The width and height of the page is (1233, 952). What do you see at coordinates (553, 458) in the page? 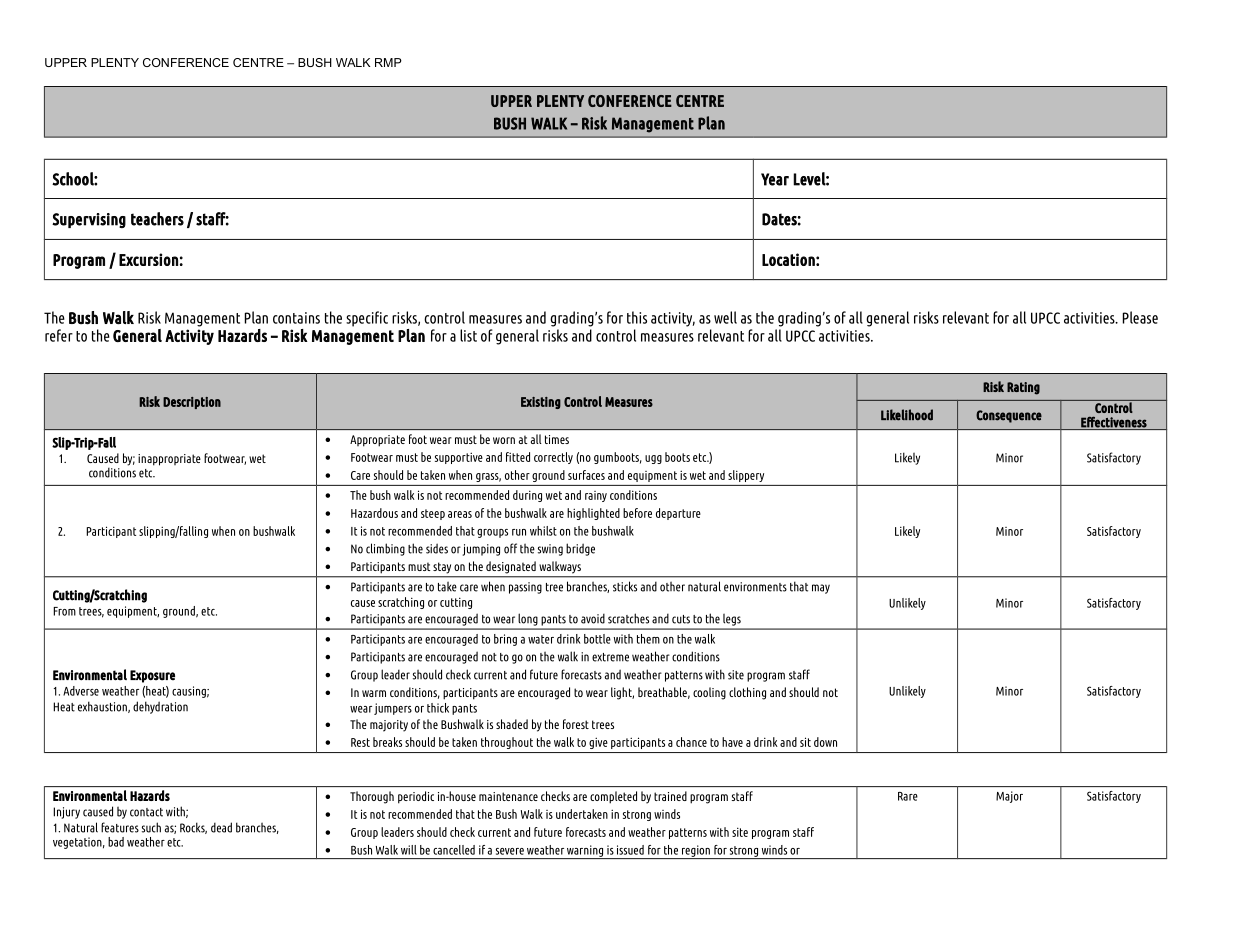
I see `correctly` at bounding box center [553, 458].
